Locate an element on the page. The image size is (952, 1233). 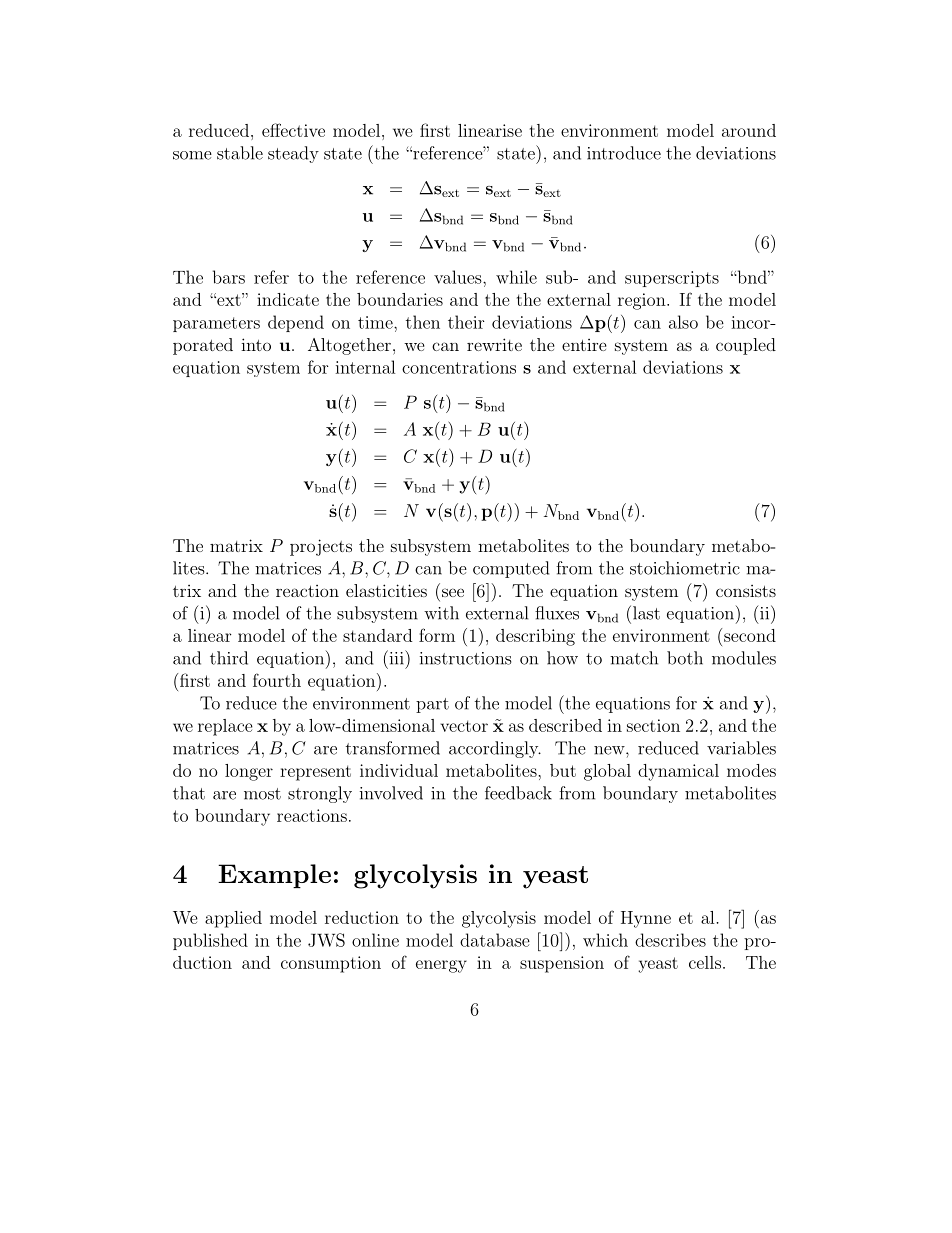
stable is located at coordinates (240, 153).
